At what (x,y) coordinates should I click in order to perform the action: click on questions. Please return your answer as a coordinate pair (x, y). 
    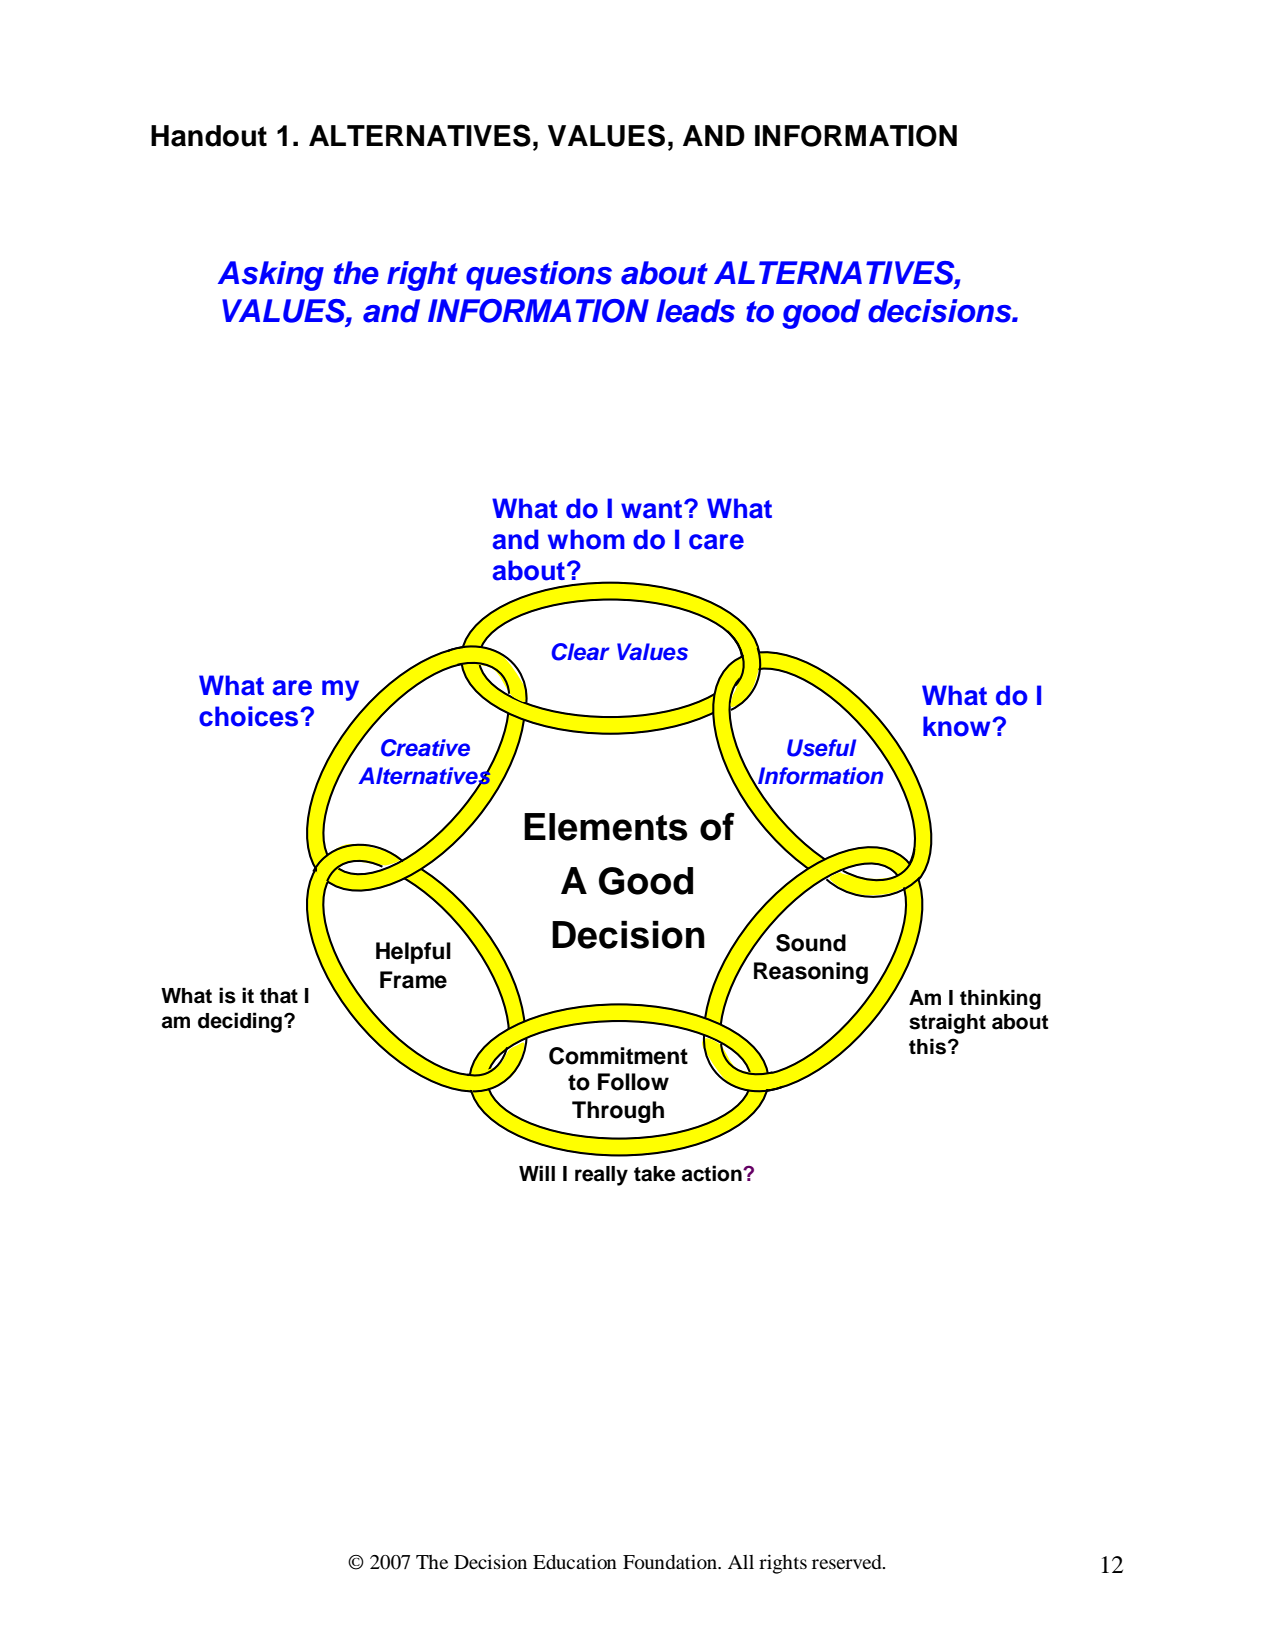
    Looking at the image, I should click on (539, 276).
